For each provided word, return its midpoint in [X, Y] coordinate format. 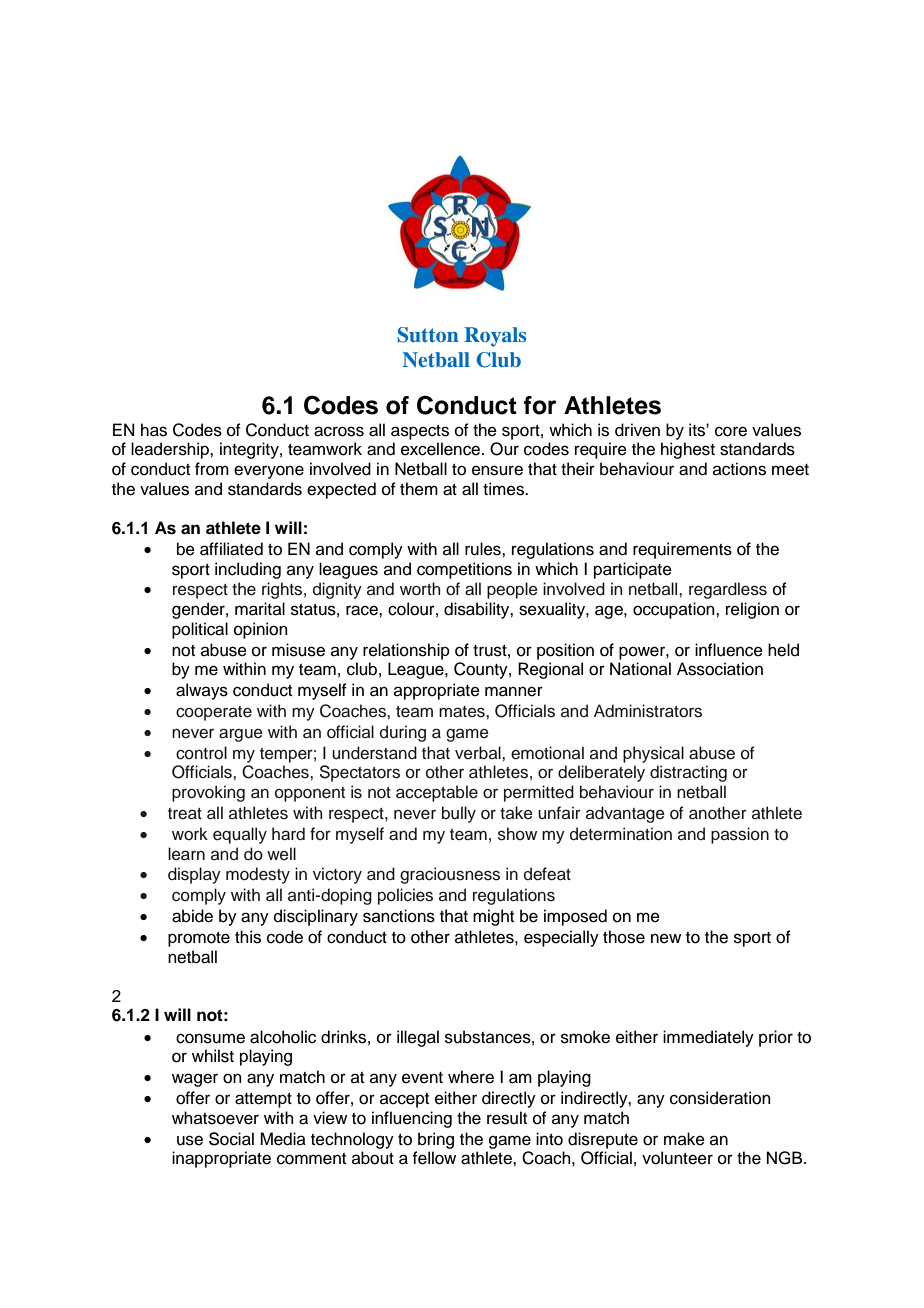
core [731, 431]
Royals [495, 337]
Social [231, 1139]
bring [436, 1140]
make [684, 1139]
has [154, 430]
